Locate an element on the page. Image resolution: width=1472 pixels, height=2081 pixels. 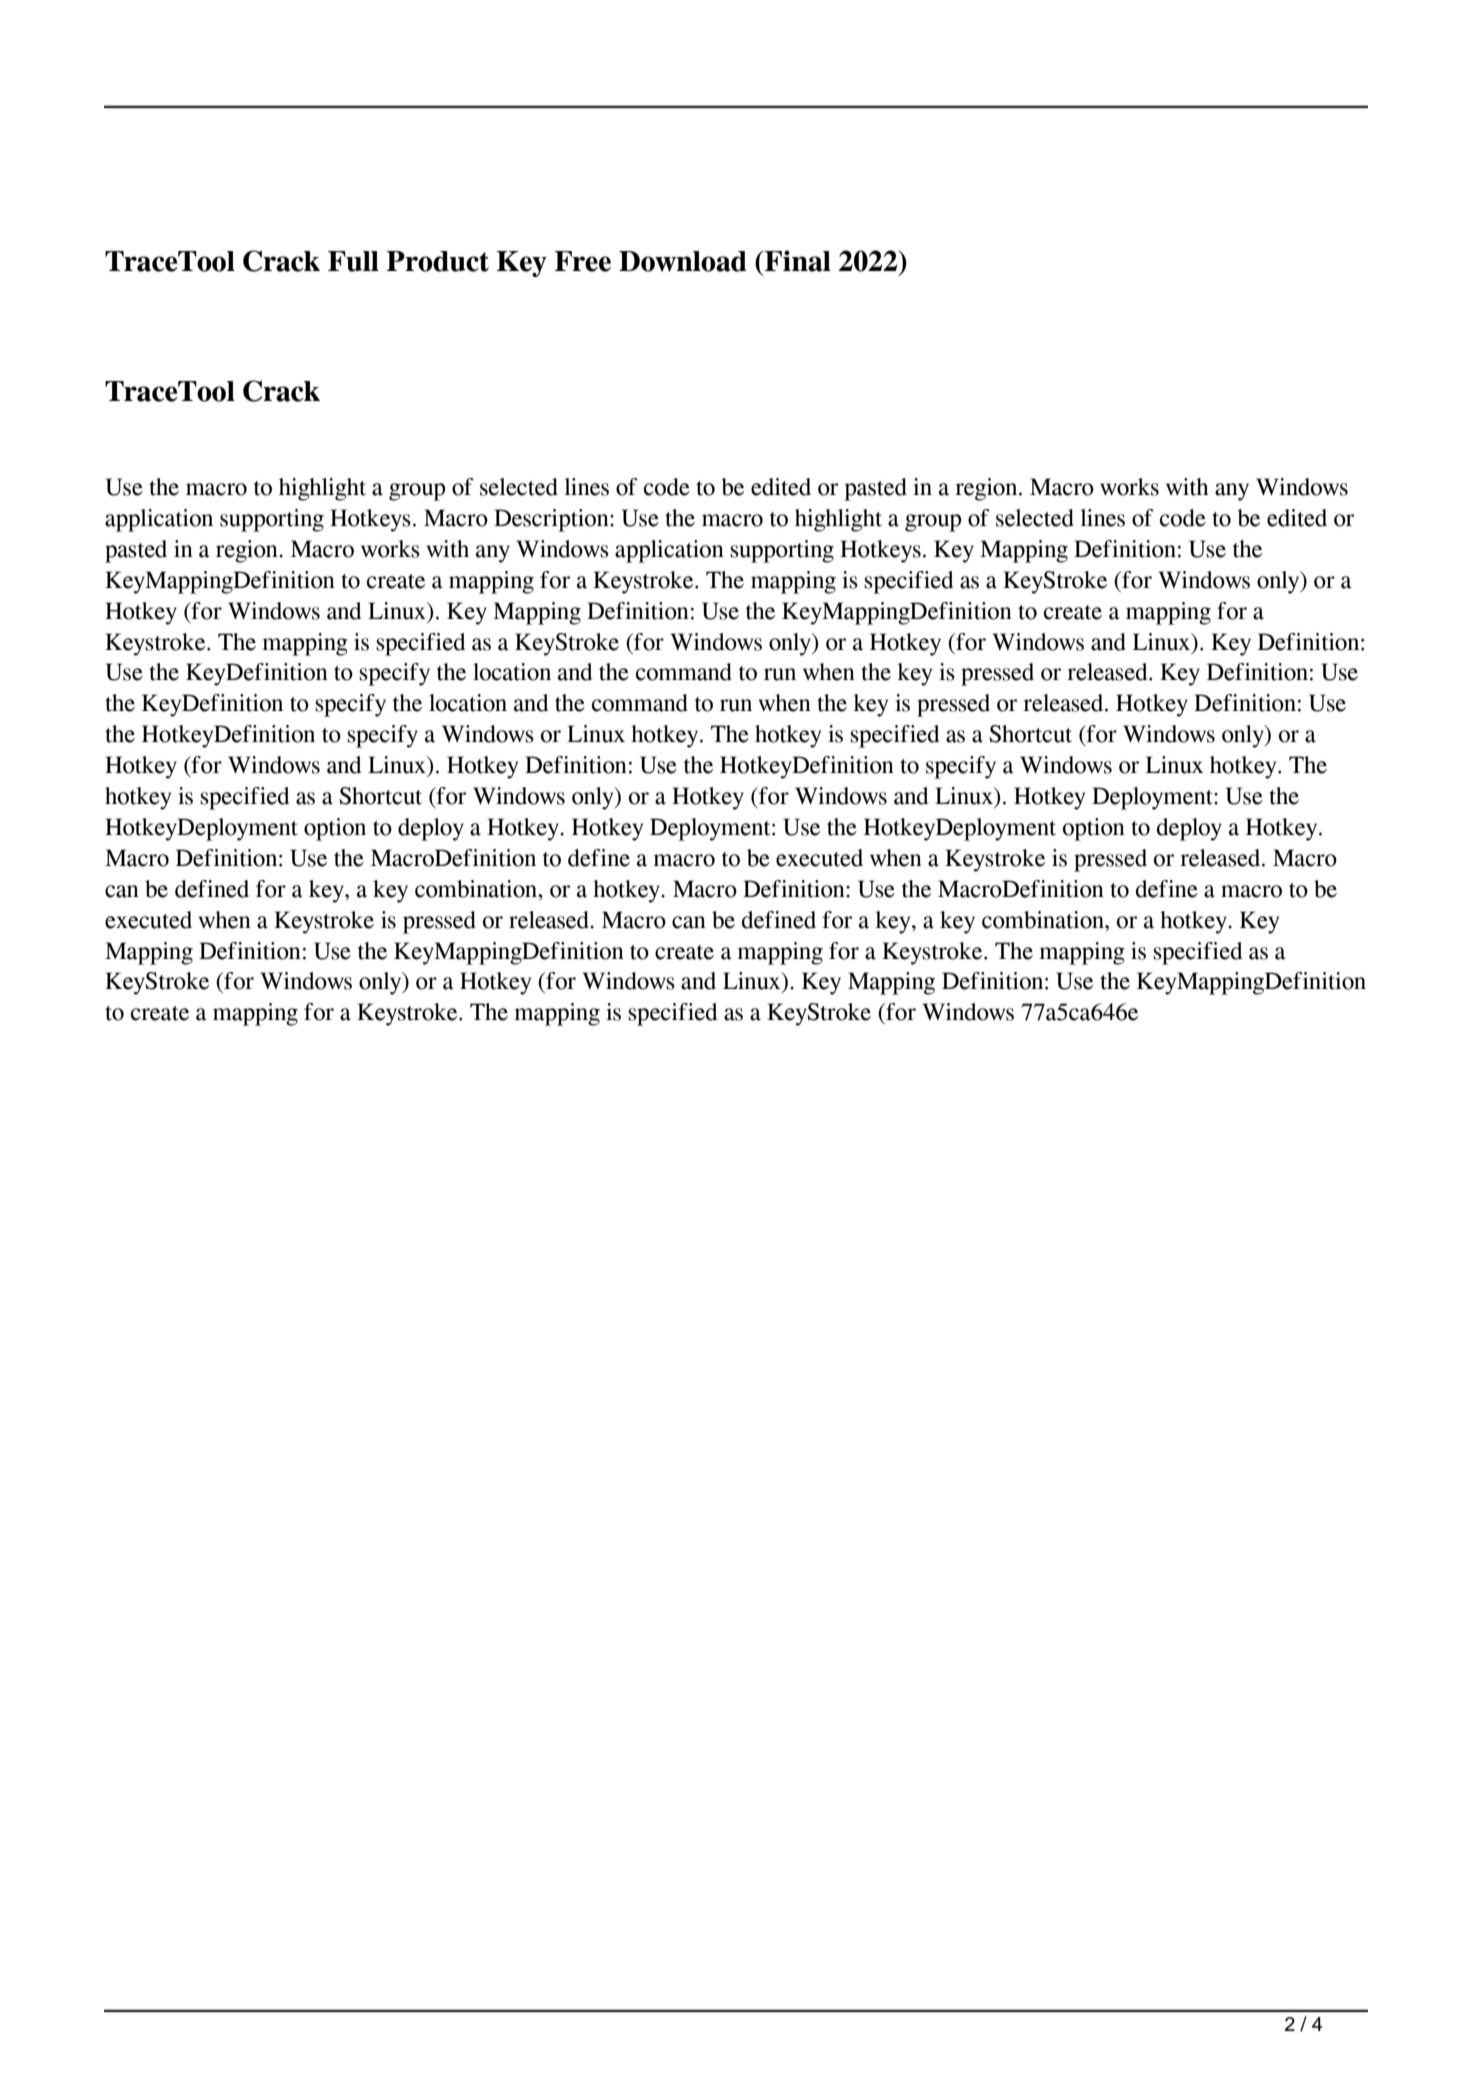
Free is located at coordinates (583, 261).
